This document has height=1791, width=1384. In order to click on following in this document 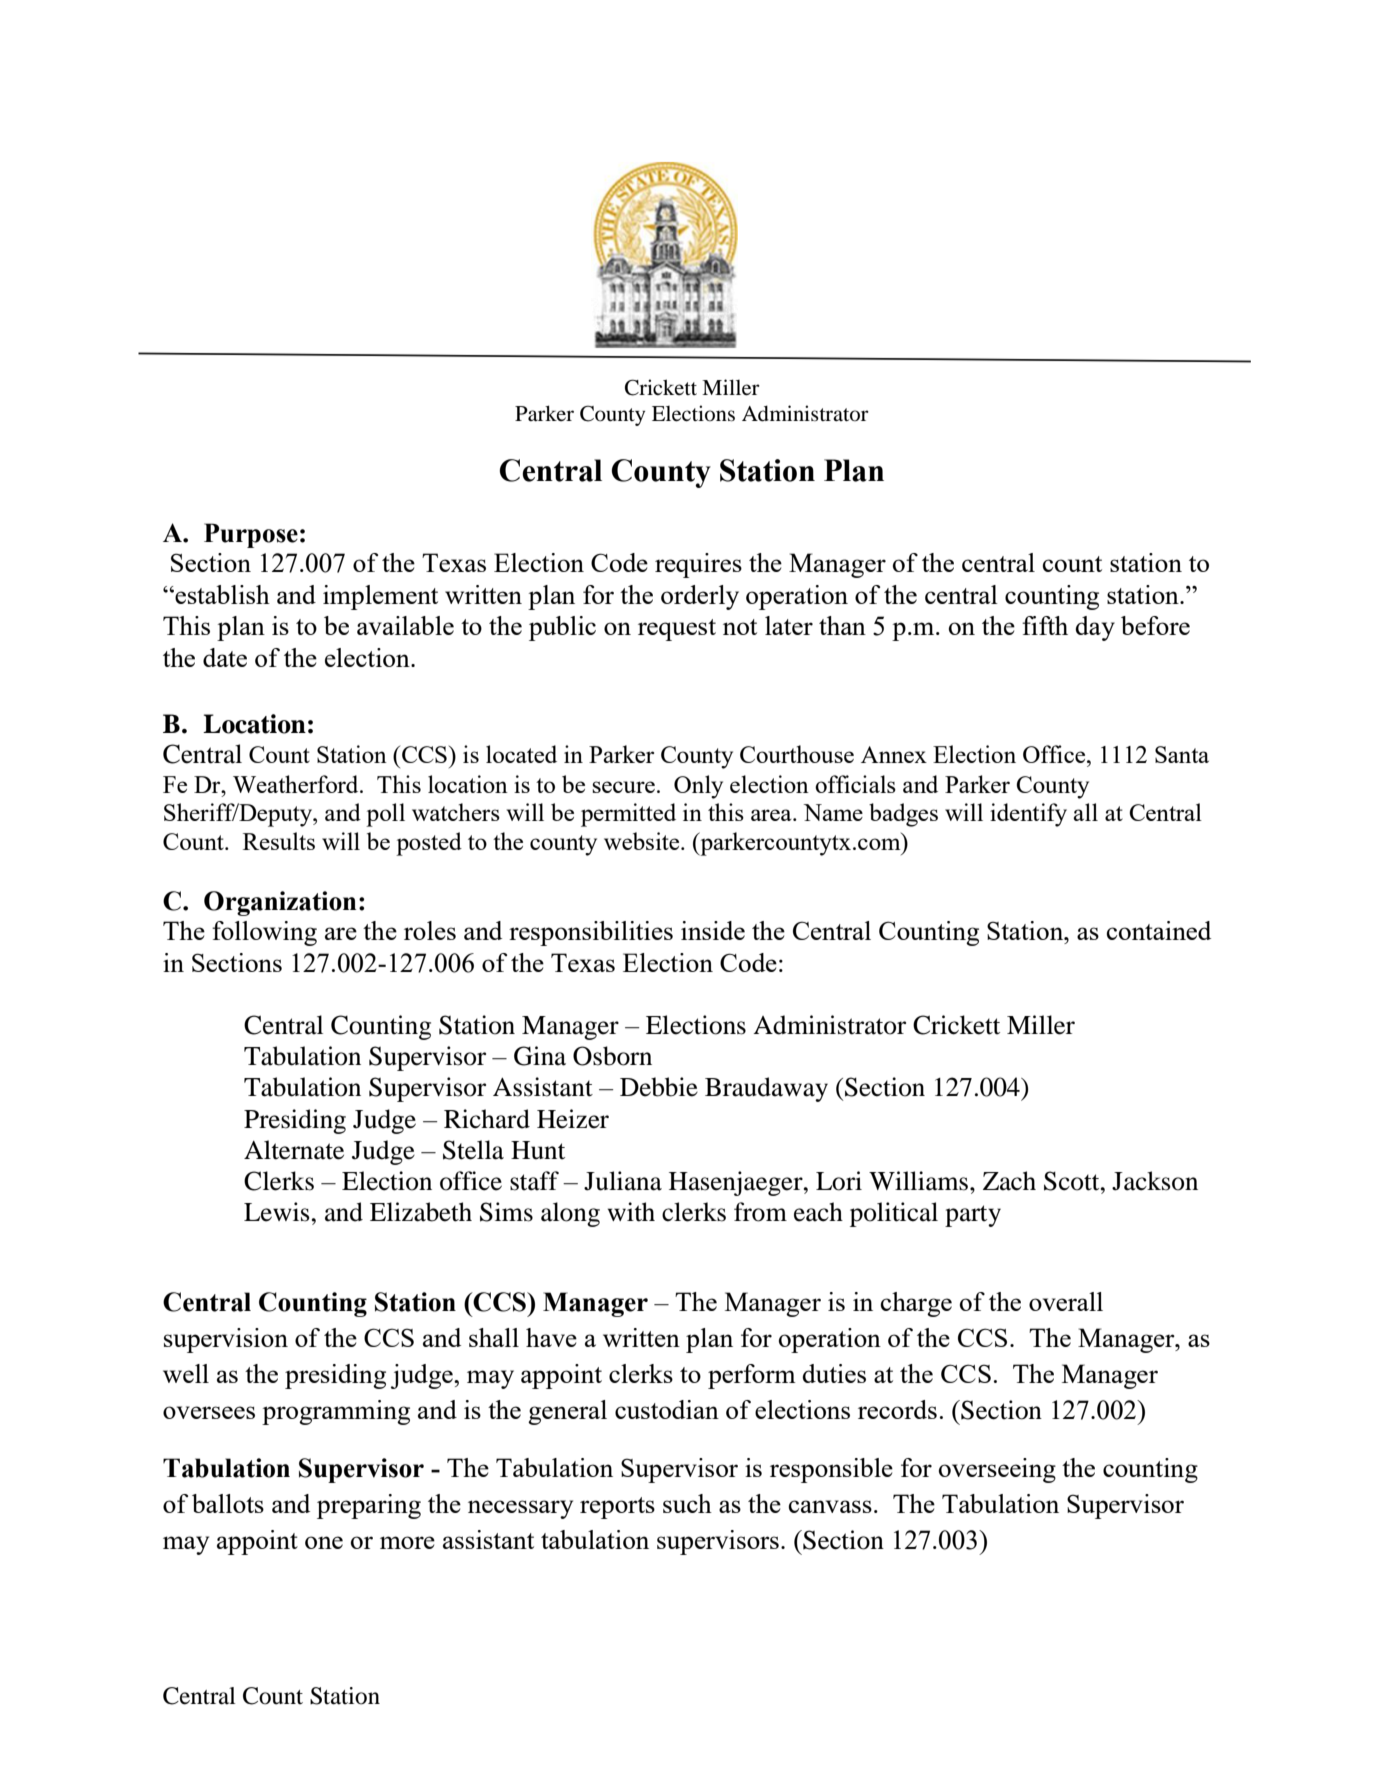, I will do `click(264, 933)`.
